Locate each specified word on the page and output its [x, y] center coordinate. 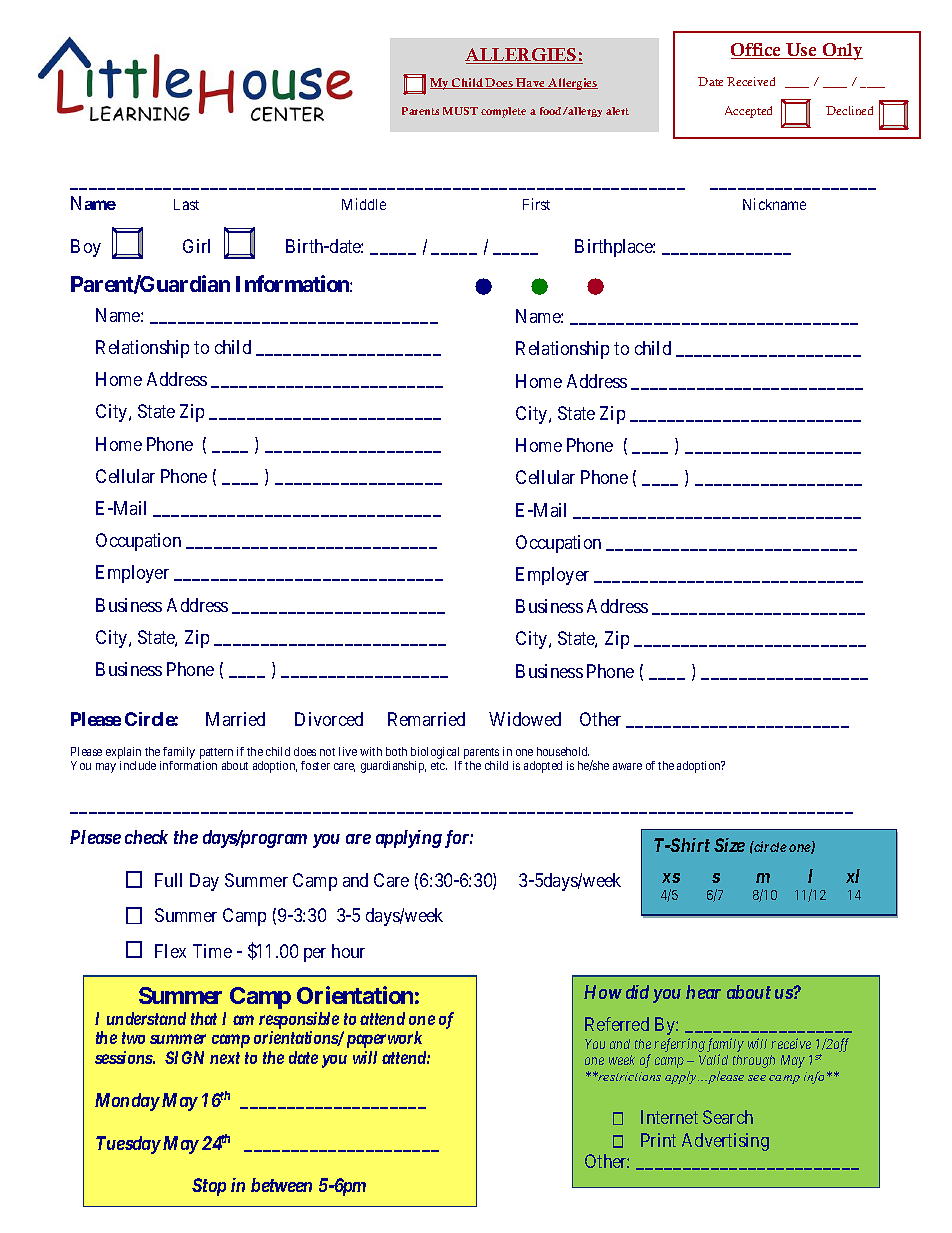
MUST [460, 111]
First [536, 204]
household [563, 751]
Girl [196, 246]
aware [627, 766]
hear [703, 992]
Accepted [748, 112]
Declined [849, 110]
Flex [170, 951]
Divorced [329, 719]
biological [435, 753]
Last [186, 204]
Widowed [525, 719]
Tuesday [128, 1145]
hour [348, 951]
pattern [216, 753]
